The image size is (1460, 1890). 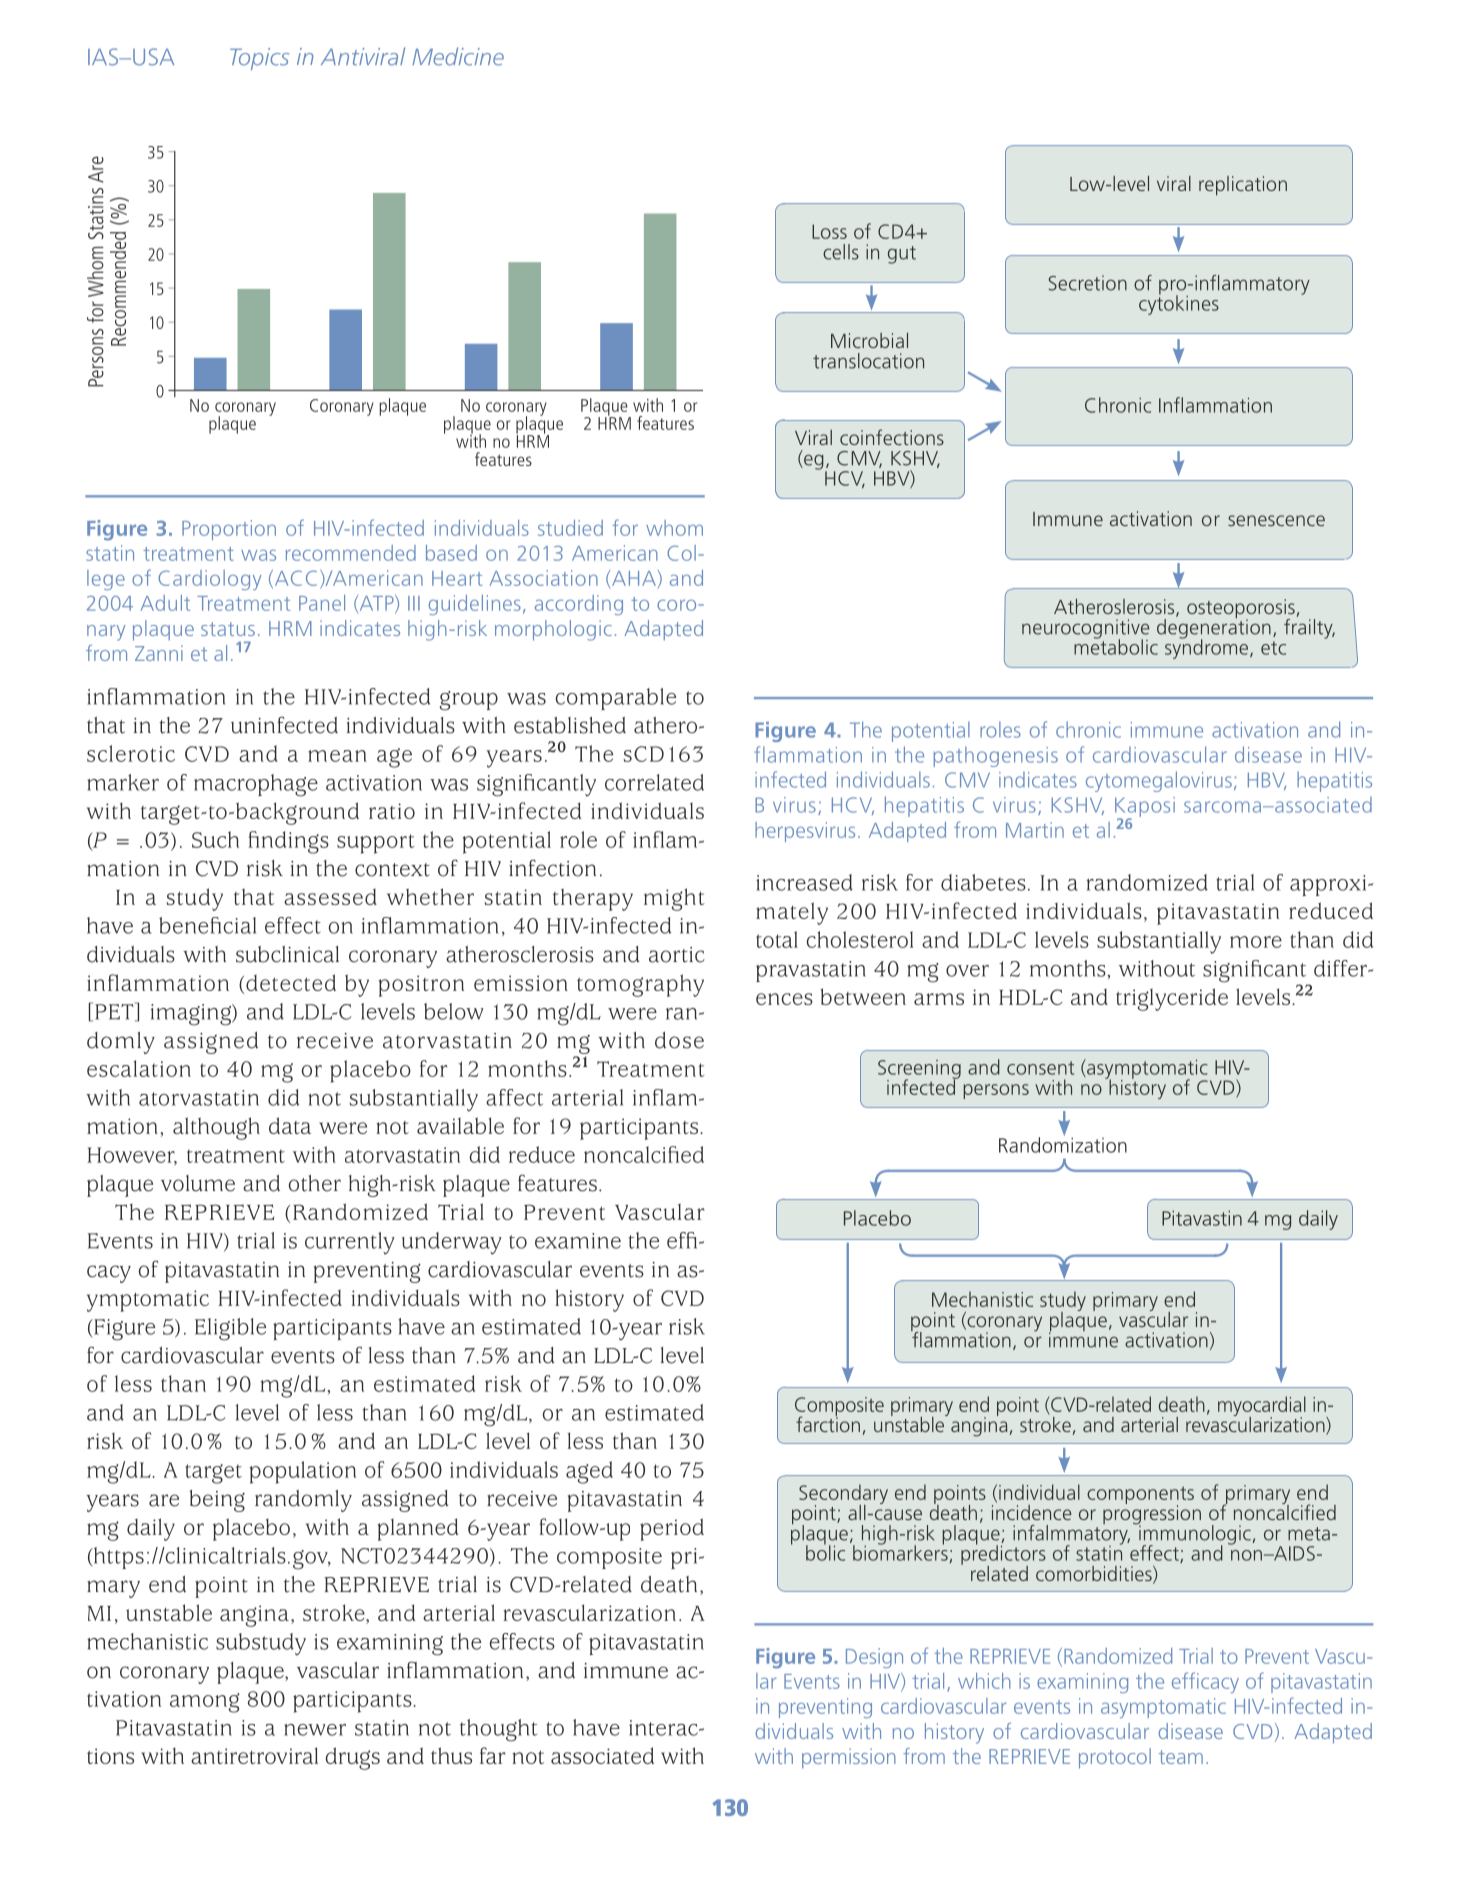 I want to click on syndrome, so click(x=1208, y=648).
